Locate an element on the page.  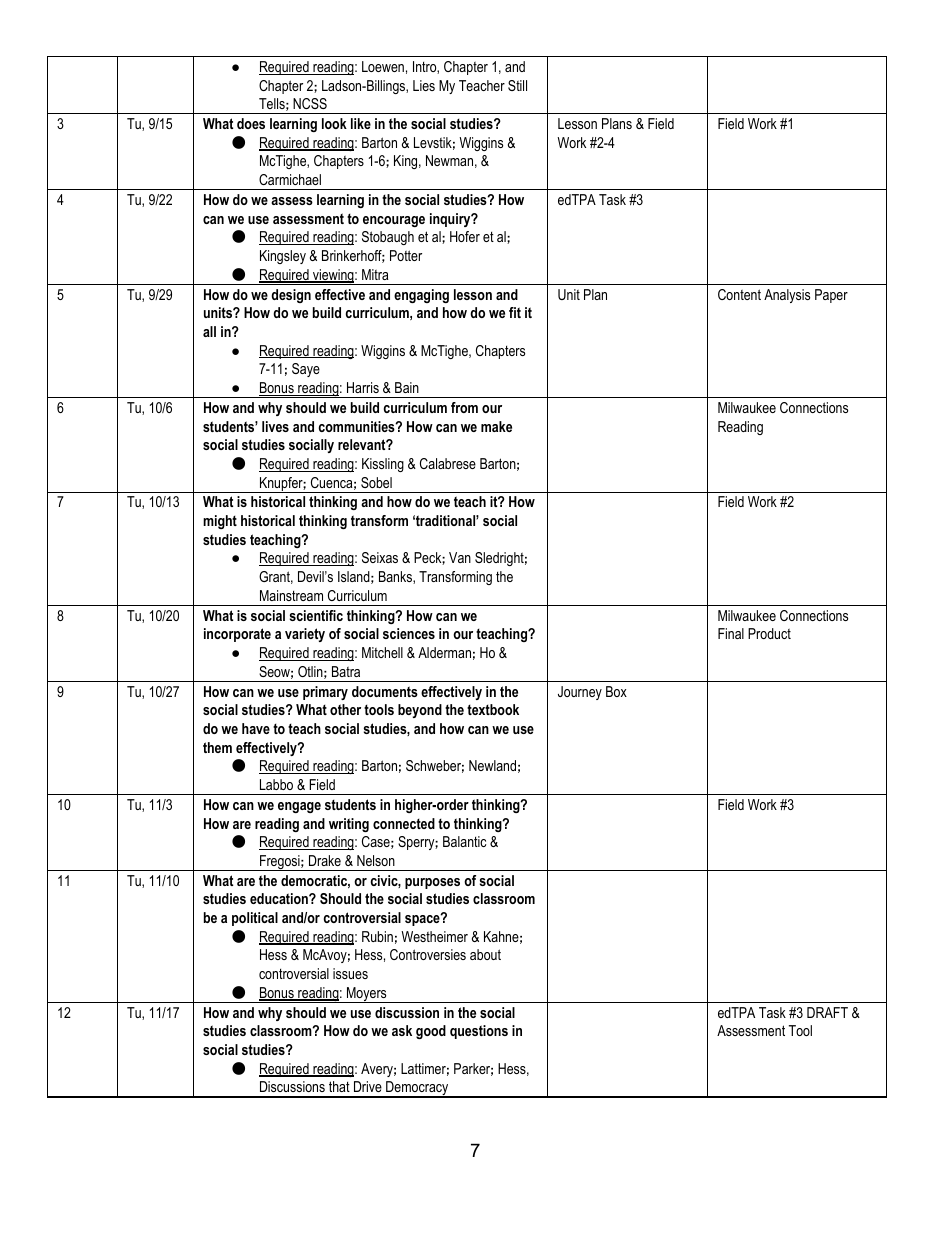
Final is located at coordinates (731, 633).
